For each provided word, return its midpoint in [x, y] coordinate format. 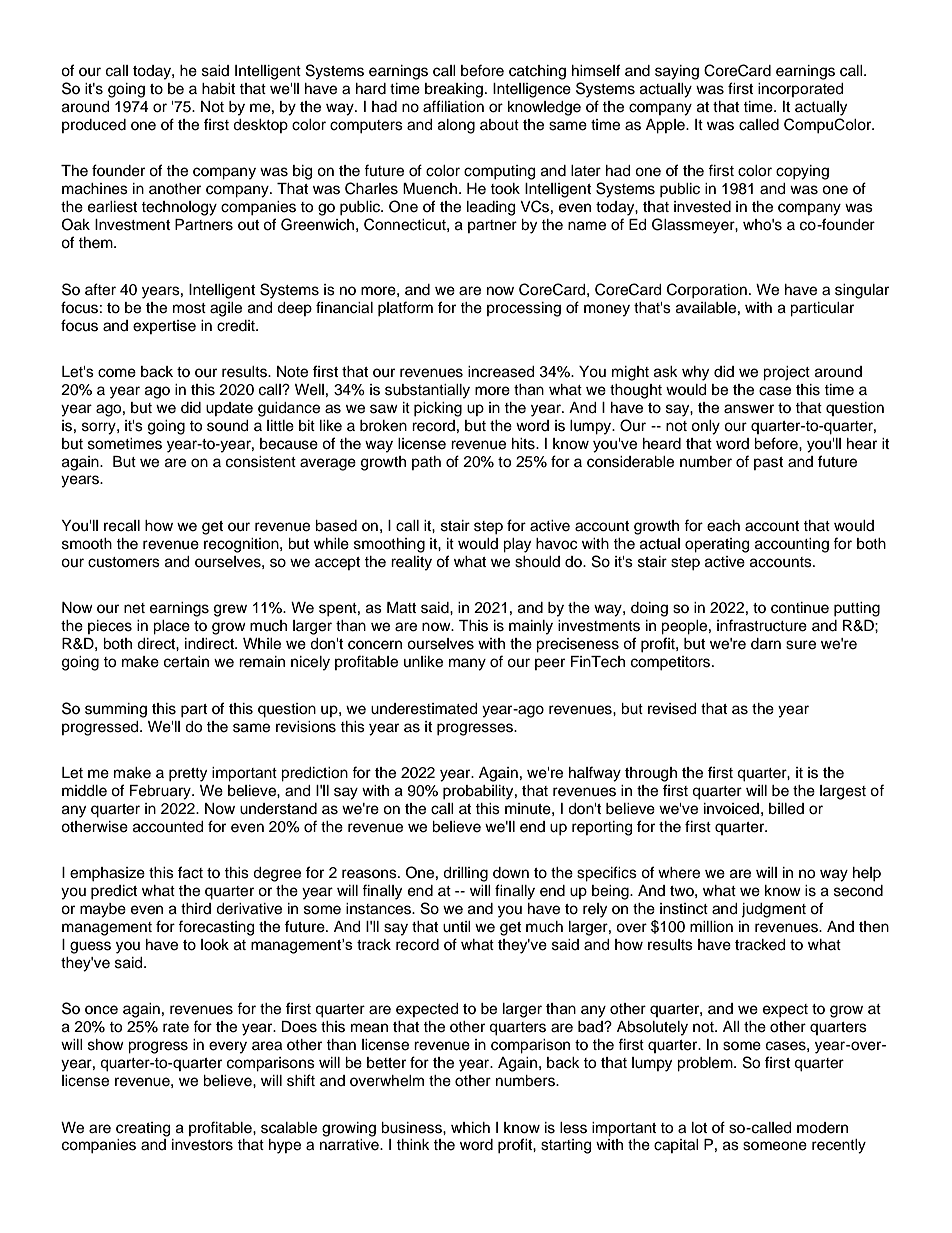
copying [802, 172]
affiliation [453, 106]
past [768, 463]
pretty [188, 775]
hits [524, 444]
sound [227, 426]
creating [143, 1129]
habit [218, 89]
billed [786, 809]
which [470, 1128]
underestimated [424, 709]
